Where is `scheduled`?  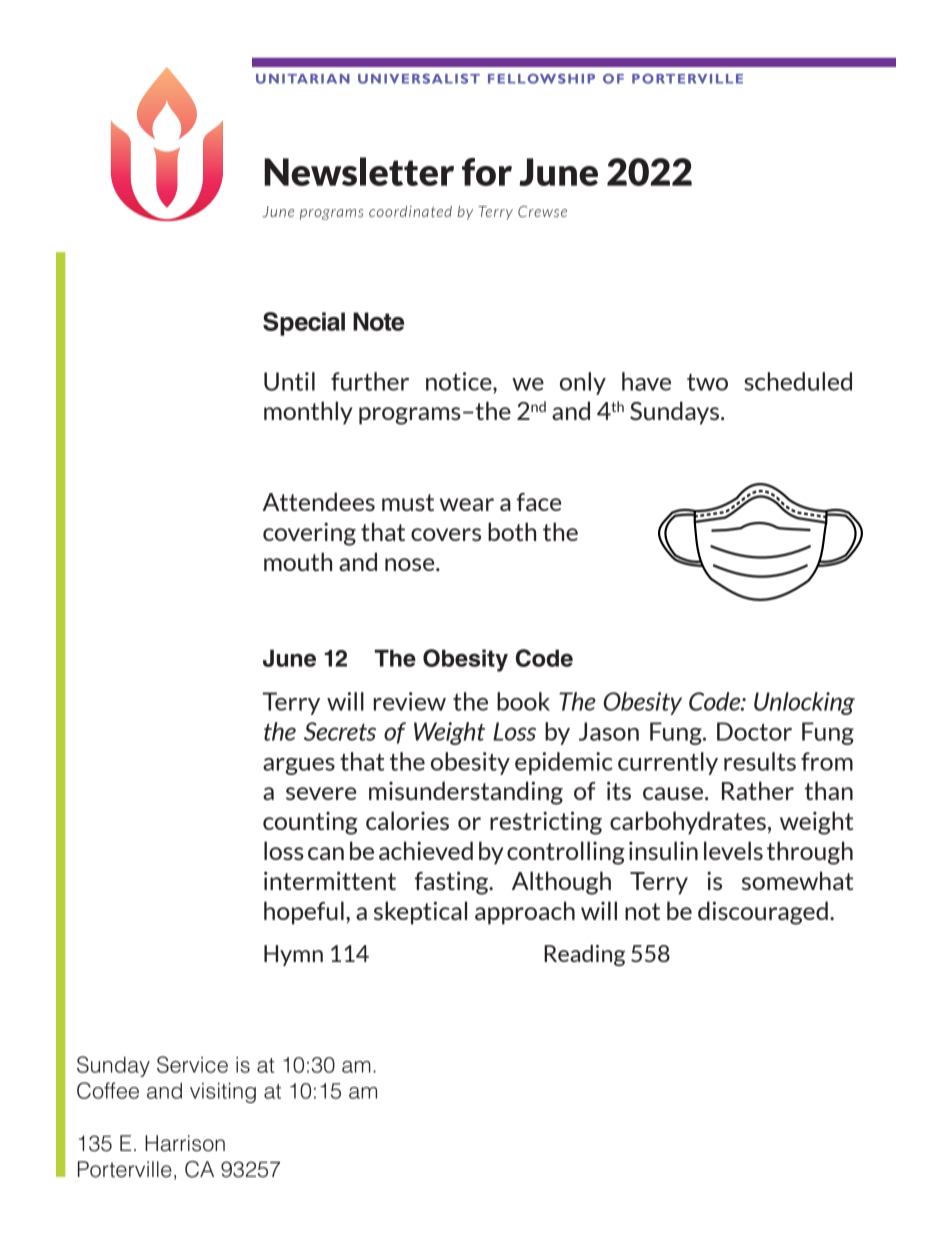 scheduled is located at coordinates (798, 381).
